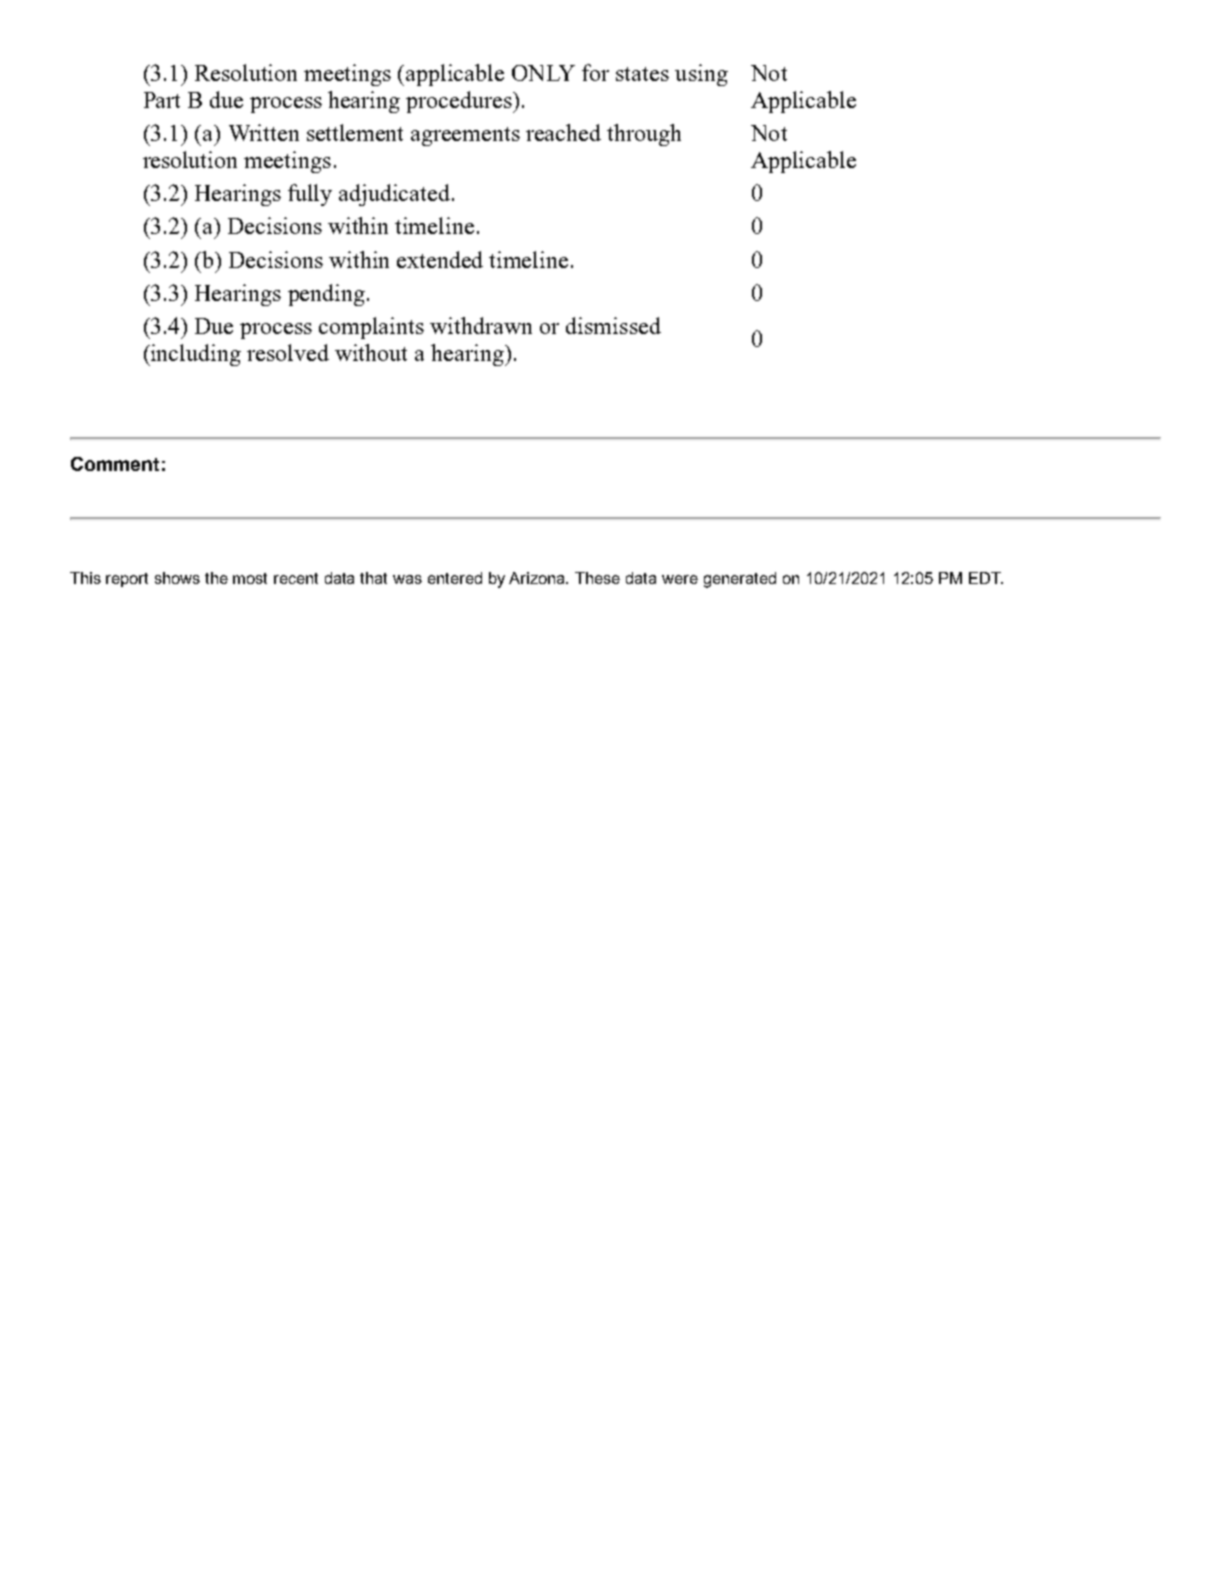 This screenshot has width=1229, height=1590. What do you see at coordinates (543, 73) in the screenshot?
I see `ONLY` at bounding box center [543, 73].
